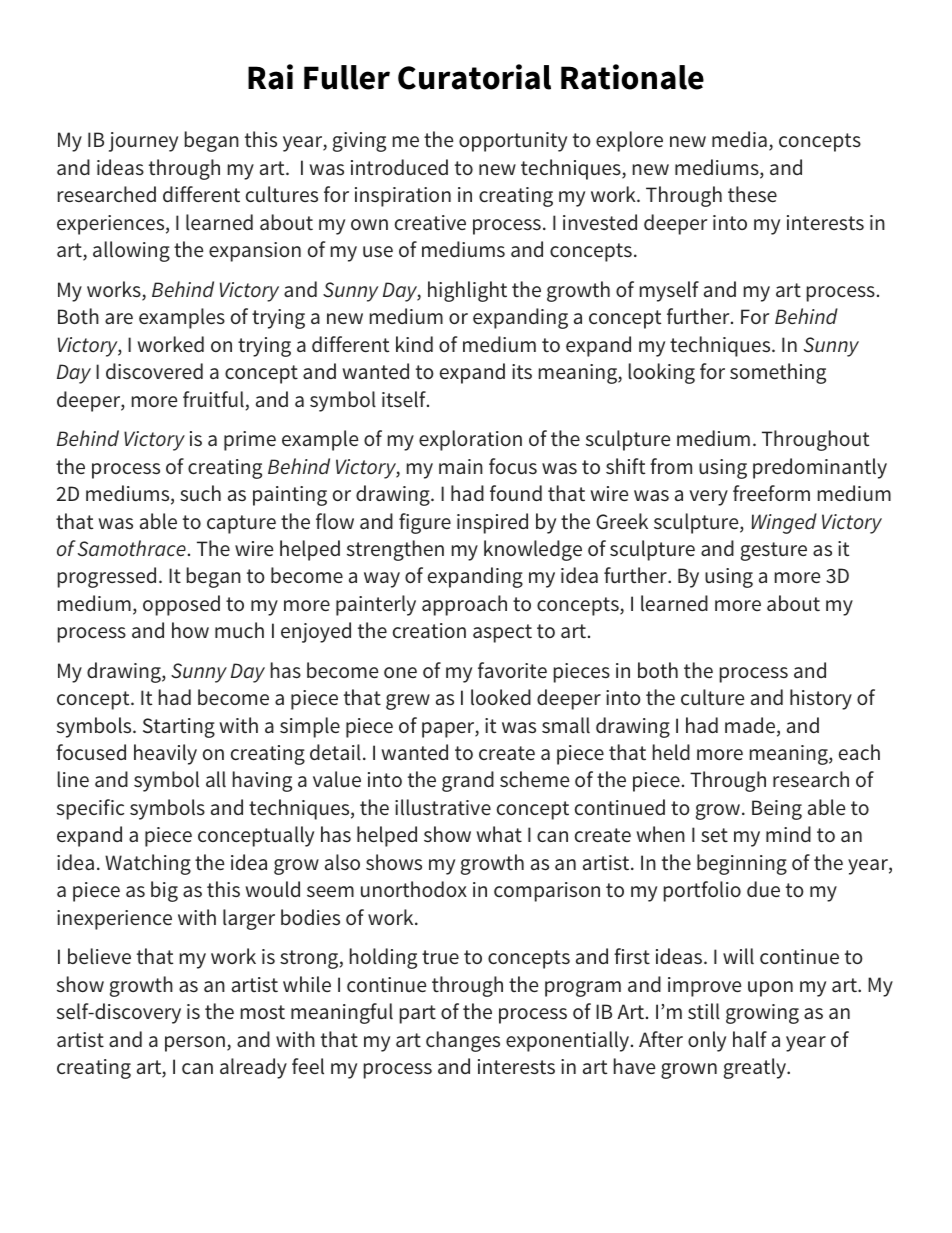  What do you see at coordinates (148, 864) in the screenshot?
I see `Watching` at bounding box center [148, 864].
